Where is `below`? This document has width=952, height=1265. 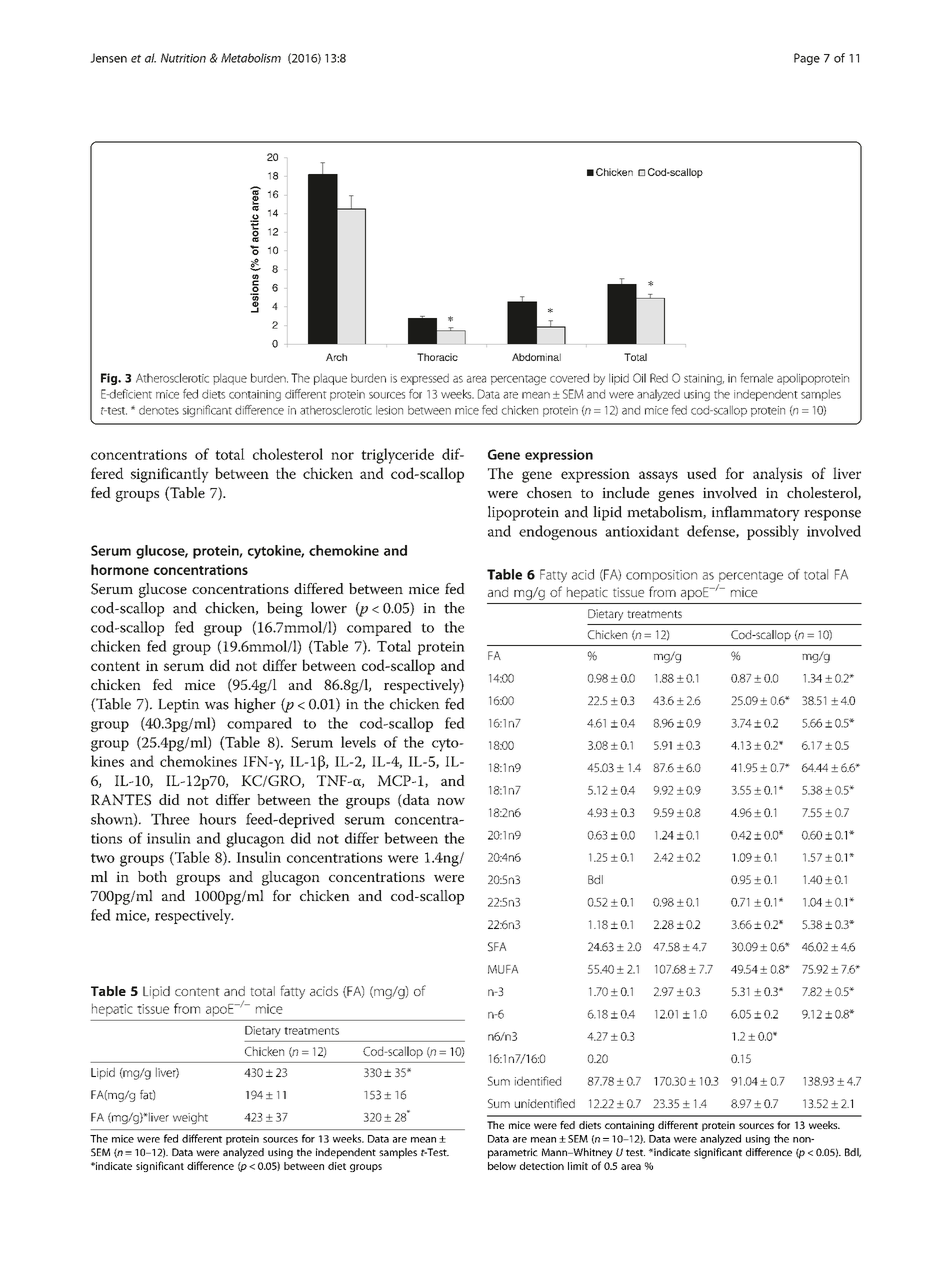 below is located at coordinates (502, 1166).
